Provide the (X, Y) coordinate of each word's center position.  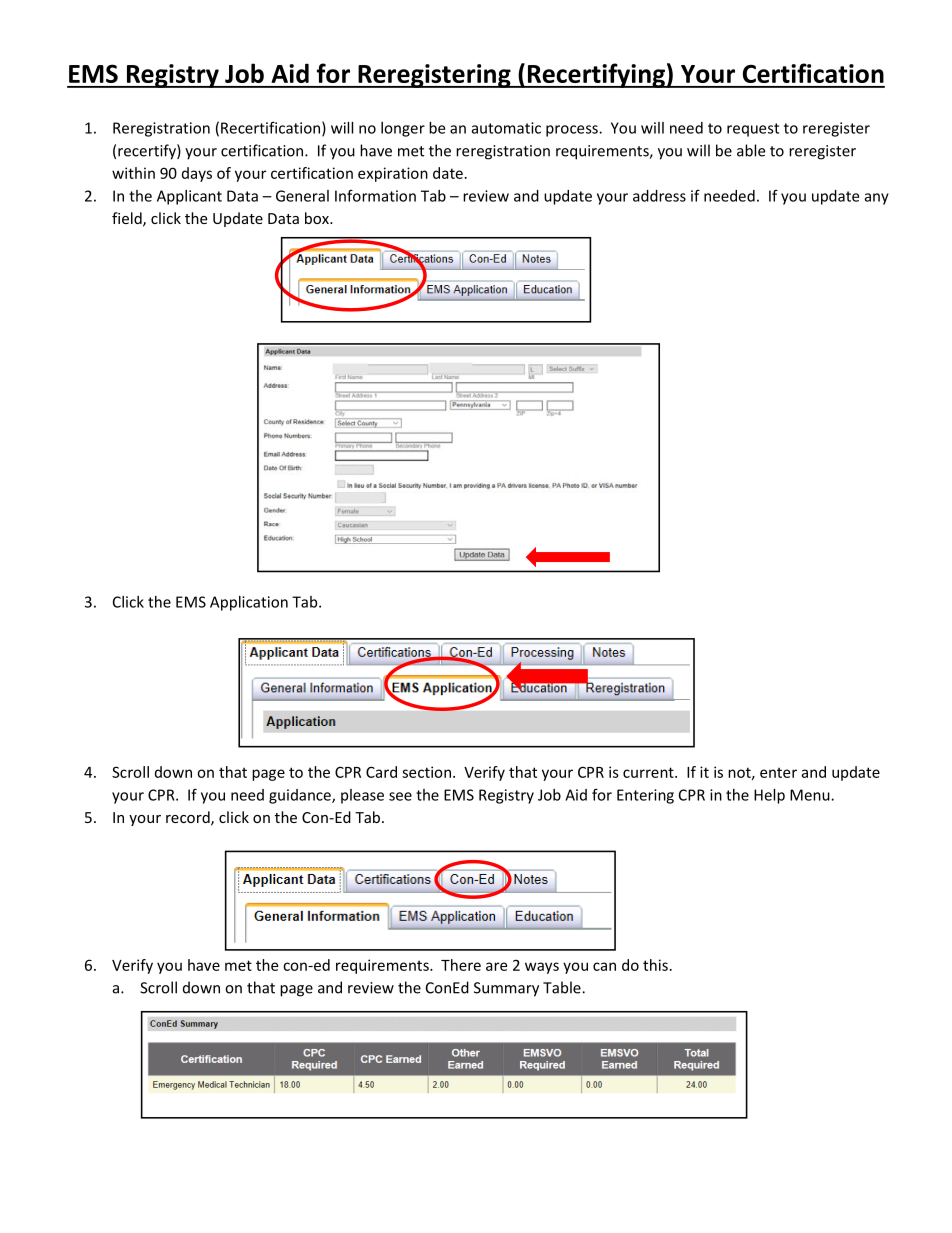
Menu (811, 795)
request (753, 130)
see (400, 796)
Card (381, 772)
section (426, 772)
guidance (301, 796)
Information (375, 195)
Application (249, 603)
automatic (506, 128)
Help (769, 796)
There (461, 965)
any (877, 199)
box (318, 218)
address (659, 196)
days (197, 174)
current (649, 772)
